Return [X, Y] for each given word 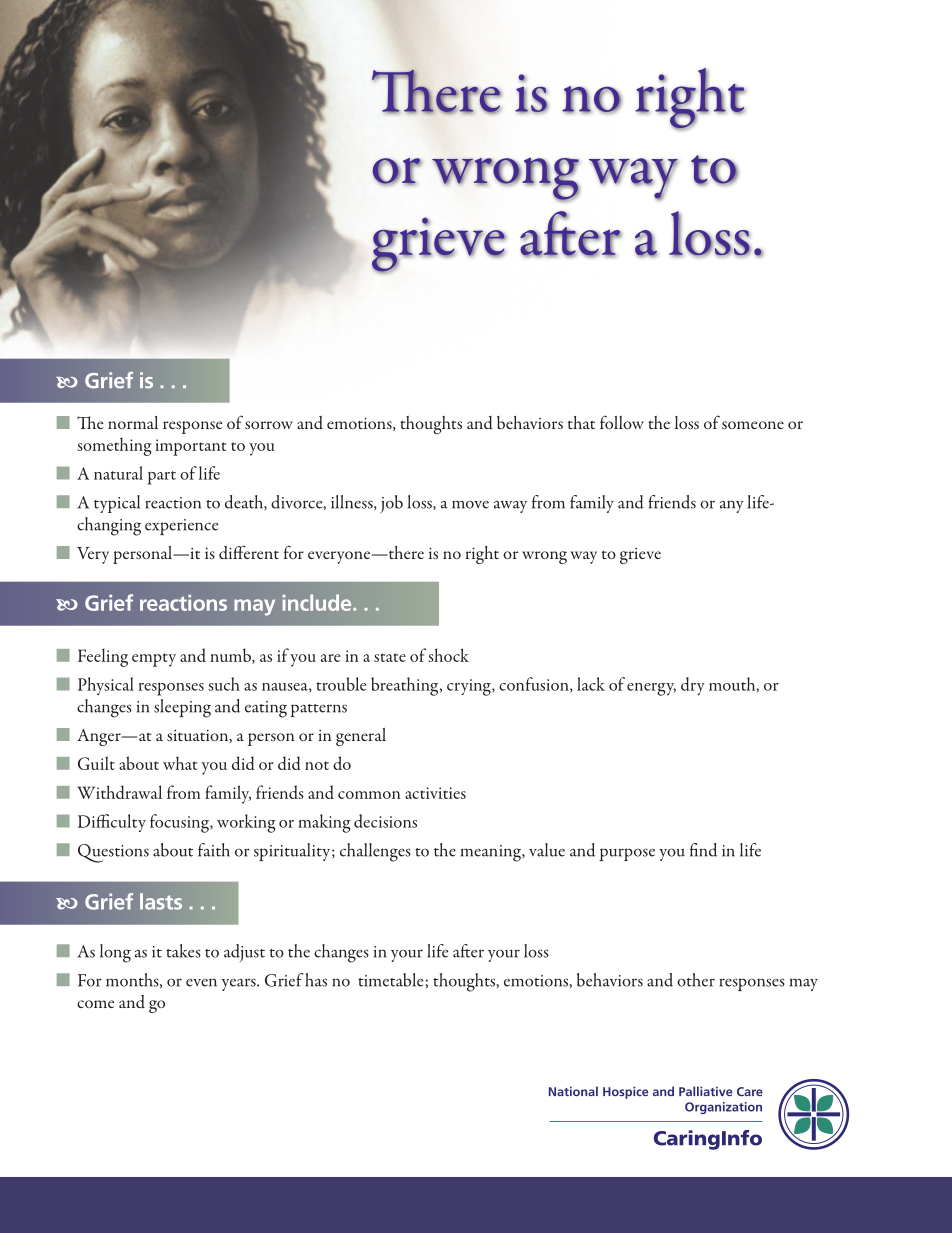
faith [214, 850]
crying [470, 687]
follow [622, 422]
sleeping [182, 708]
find [703, 850]
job [392, 504]
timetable [390, 980]
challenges [375, 852]
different [249, 552]
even [201, 982]
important [190, 447]
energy [651, 689]
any [732, 507]
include [318, 602]
